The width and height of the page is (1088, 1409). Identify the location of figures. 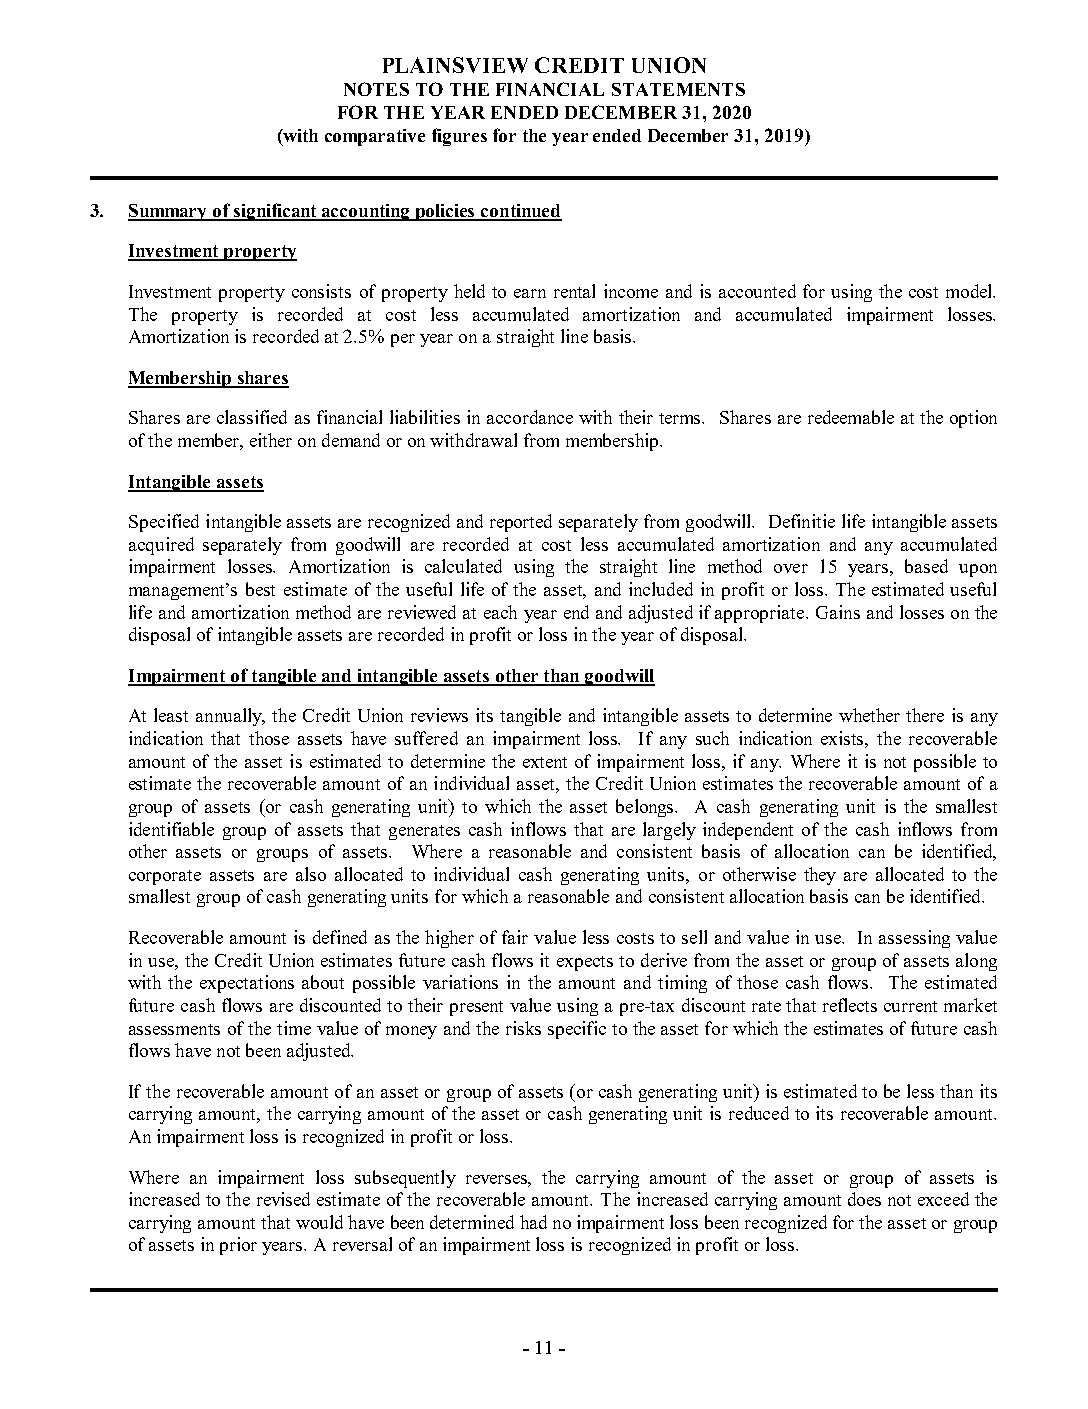
(459, 137).
